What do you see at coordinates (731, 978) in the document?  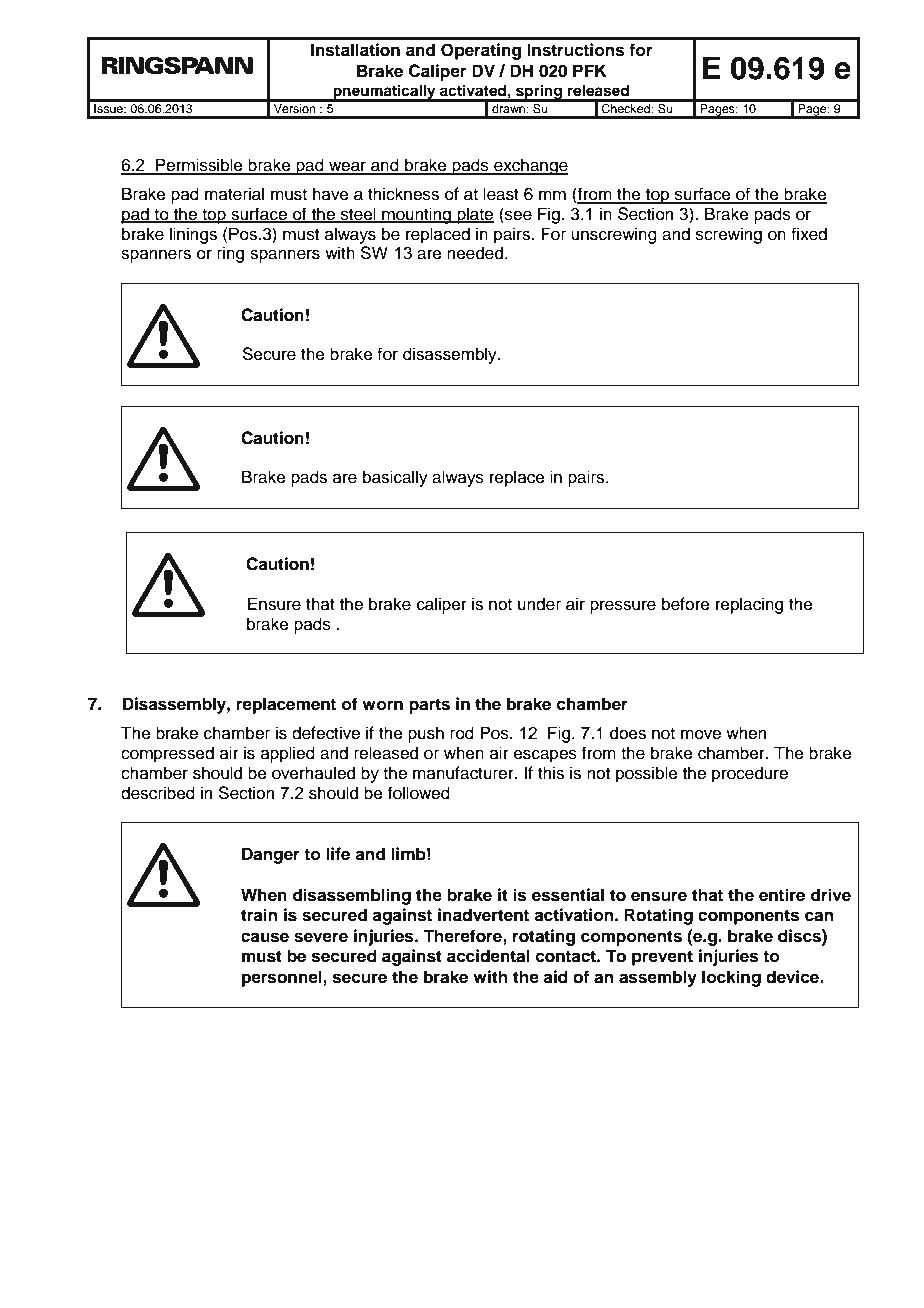 I see `locking` at bounding box center [731, 978].
